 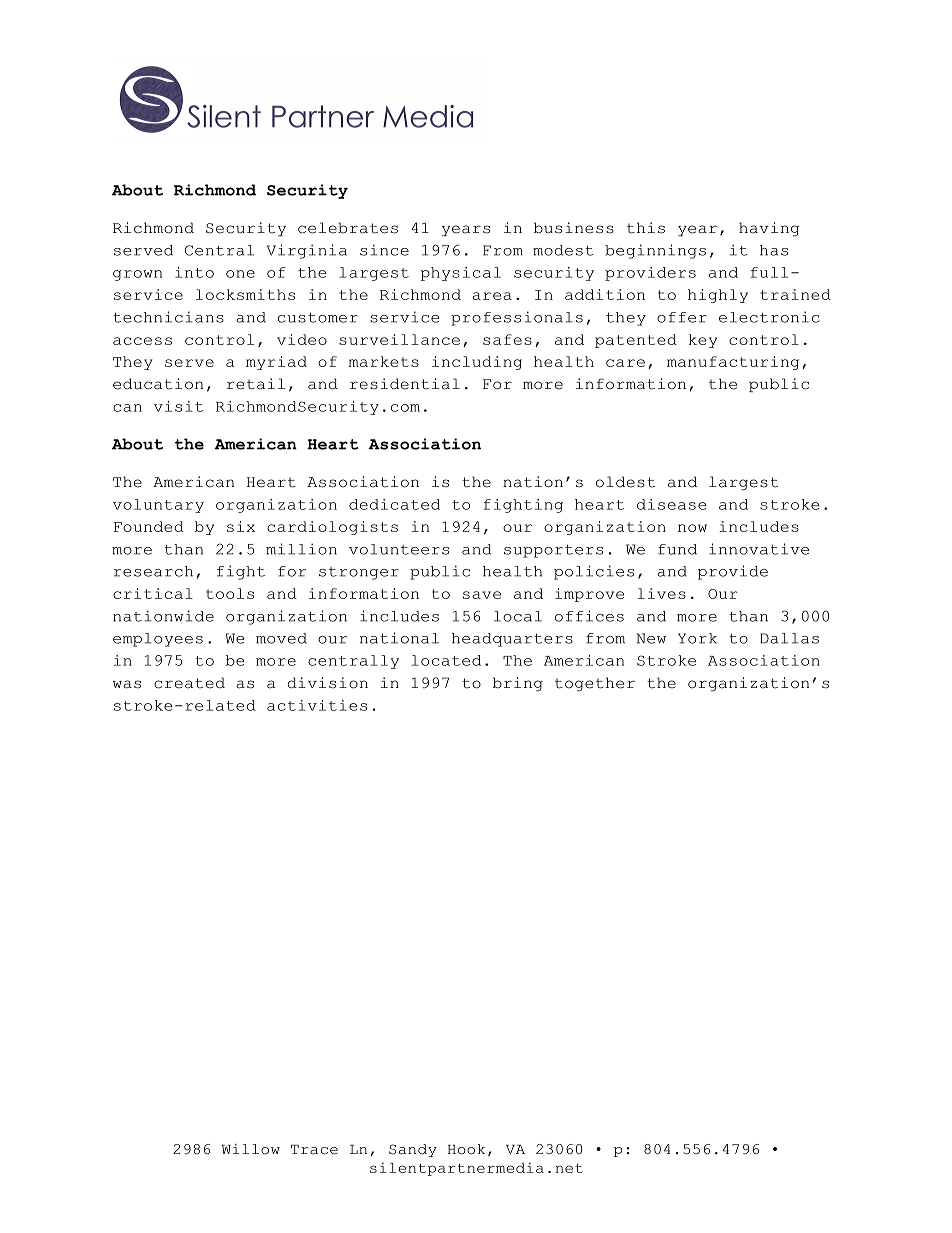 I want to click on Hook, so click(x=466, y=1149).
